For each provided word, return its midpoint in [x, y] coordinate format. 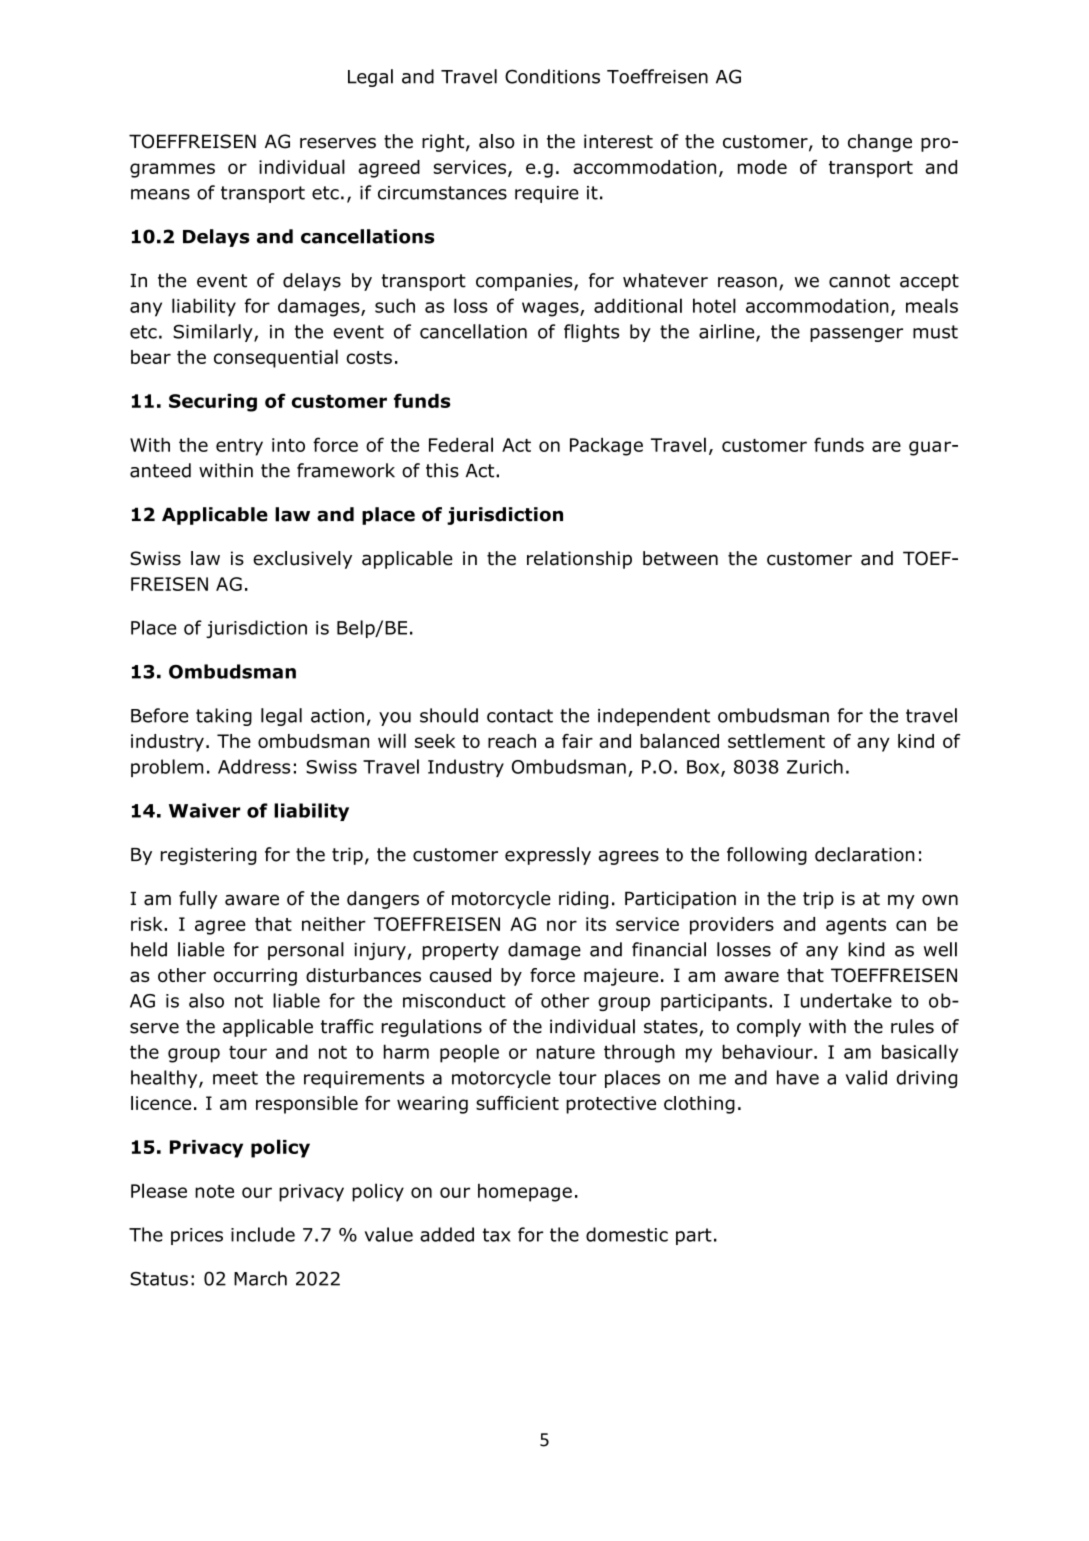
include [263, 1234]
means [160, 194]
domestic [627, 1234]
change [880, 143]
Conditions [552, 76]
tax [497, 1235]
